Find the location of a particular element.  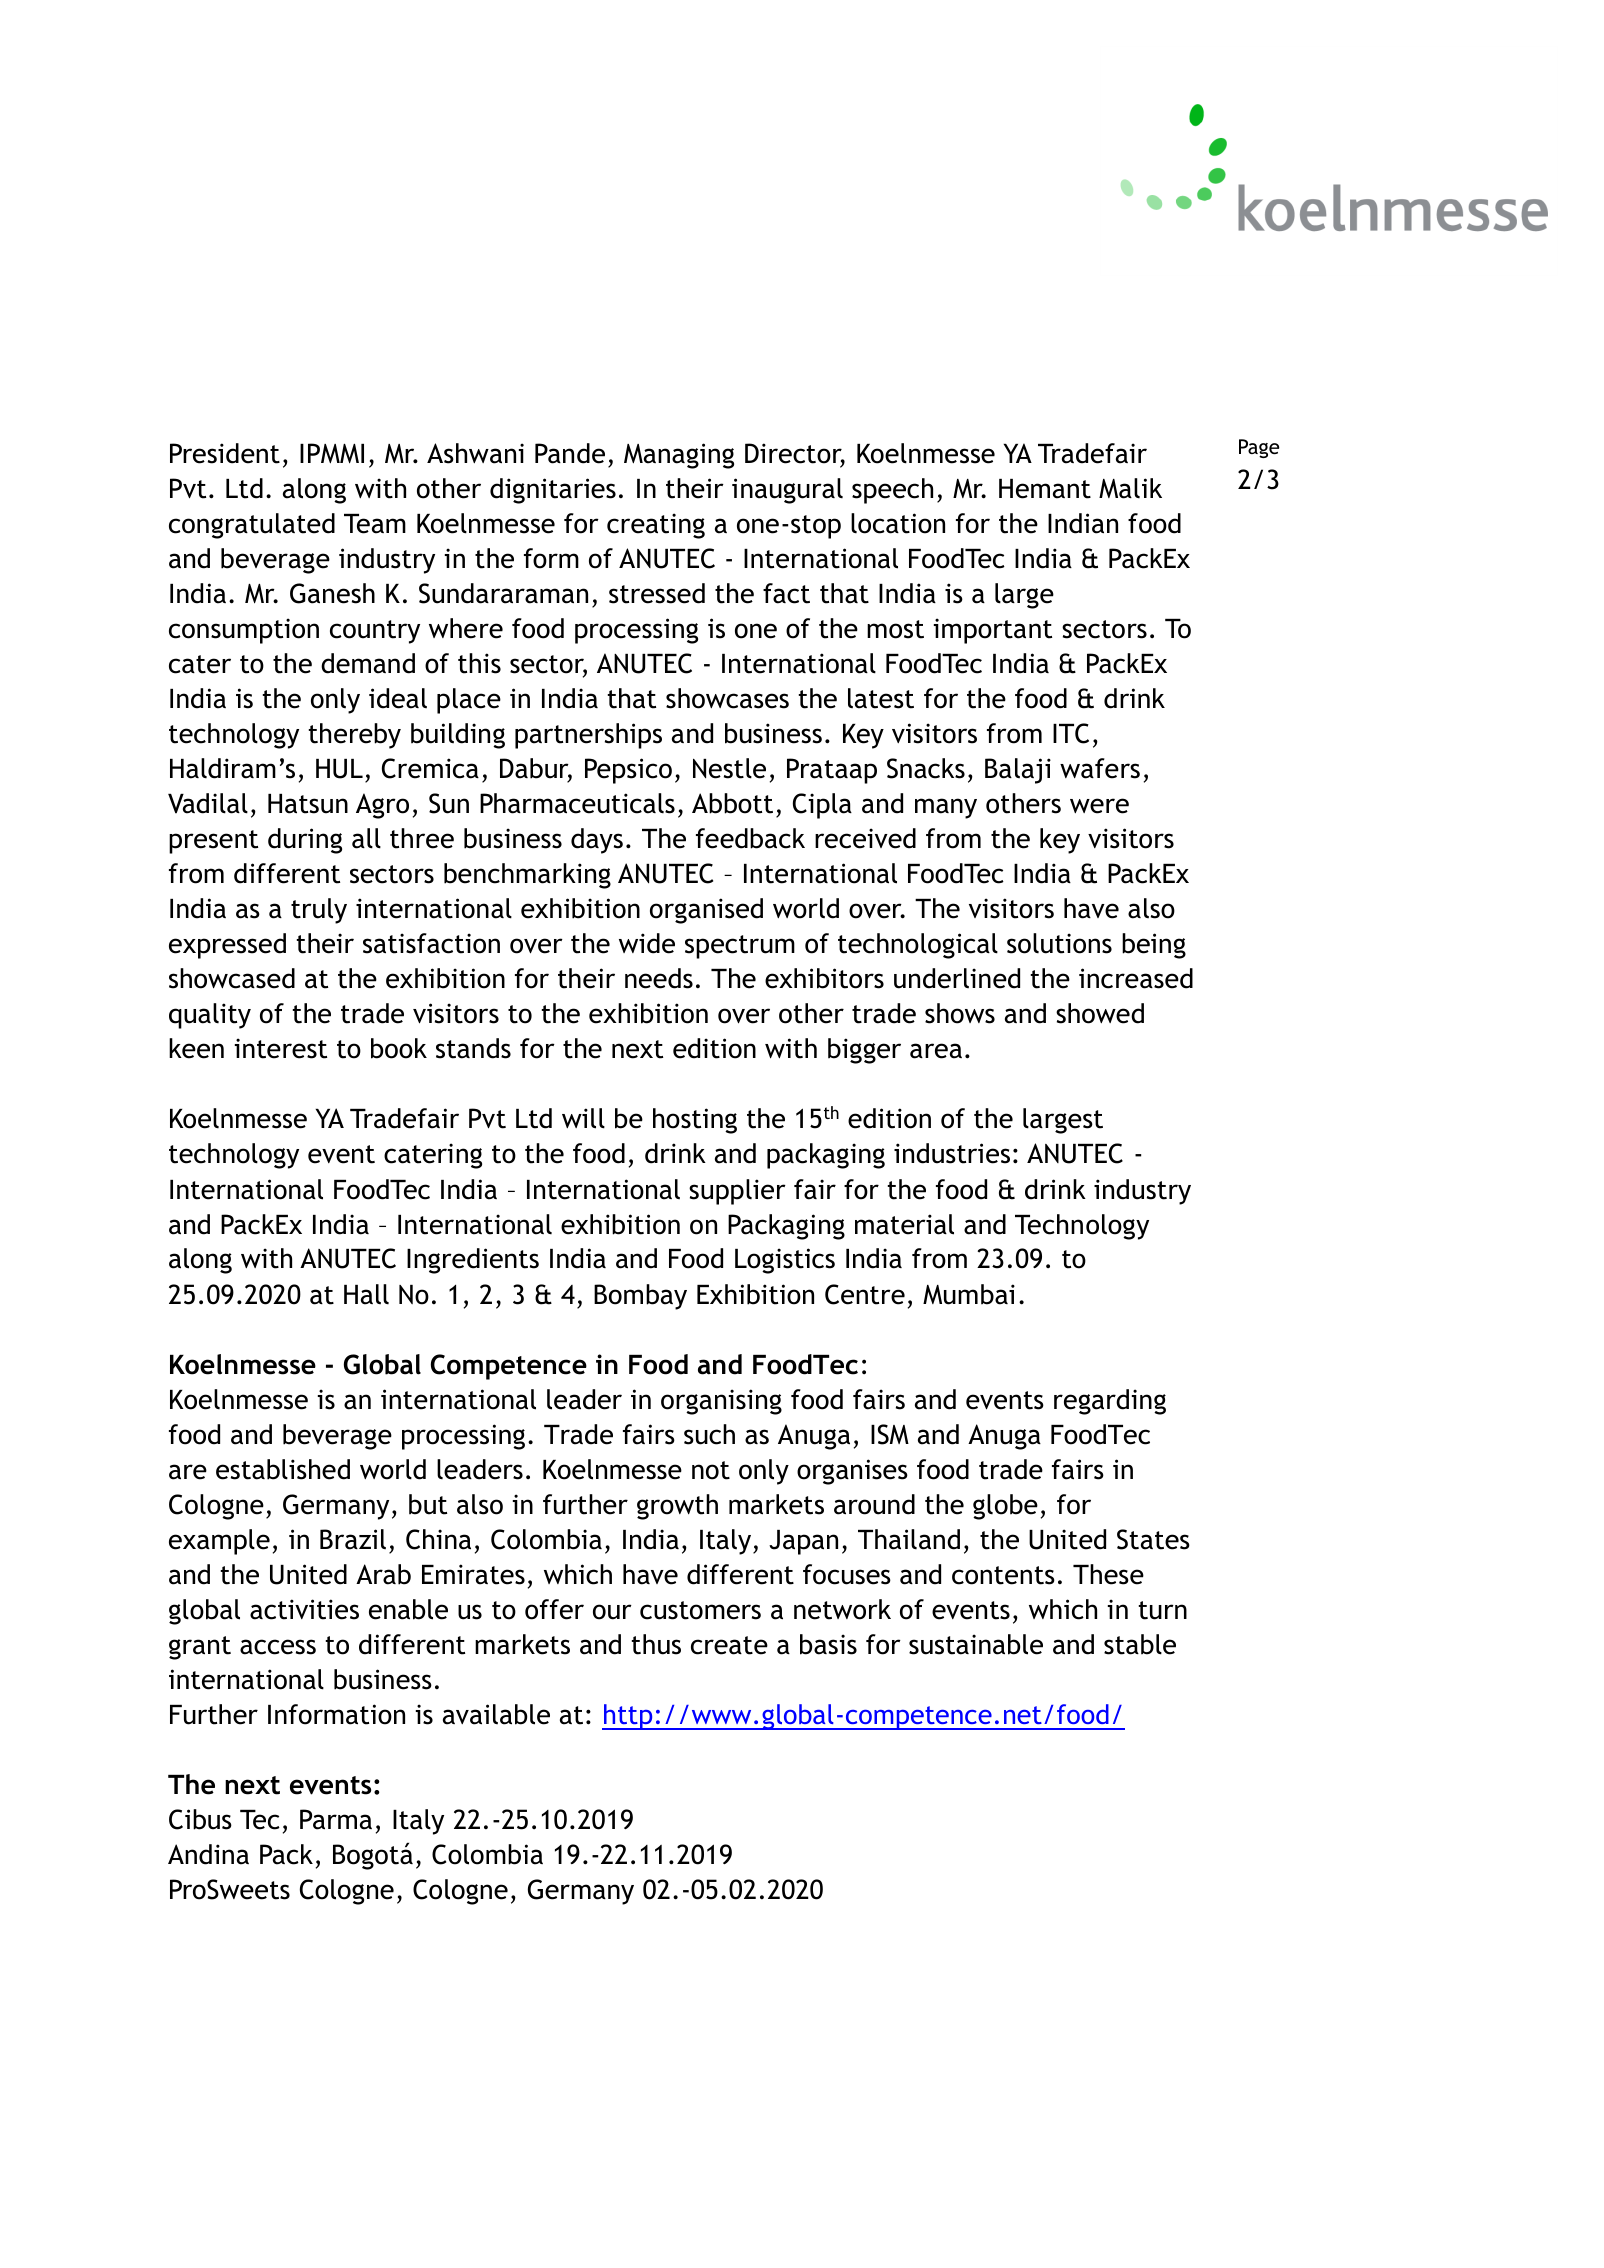

Malik is located at coordinates (1130, 488).
